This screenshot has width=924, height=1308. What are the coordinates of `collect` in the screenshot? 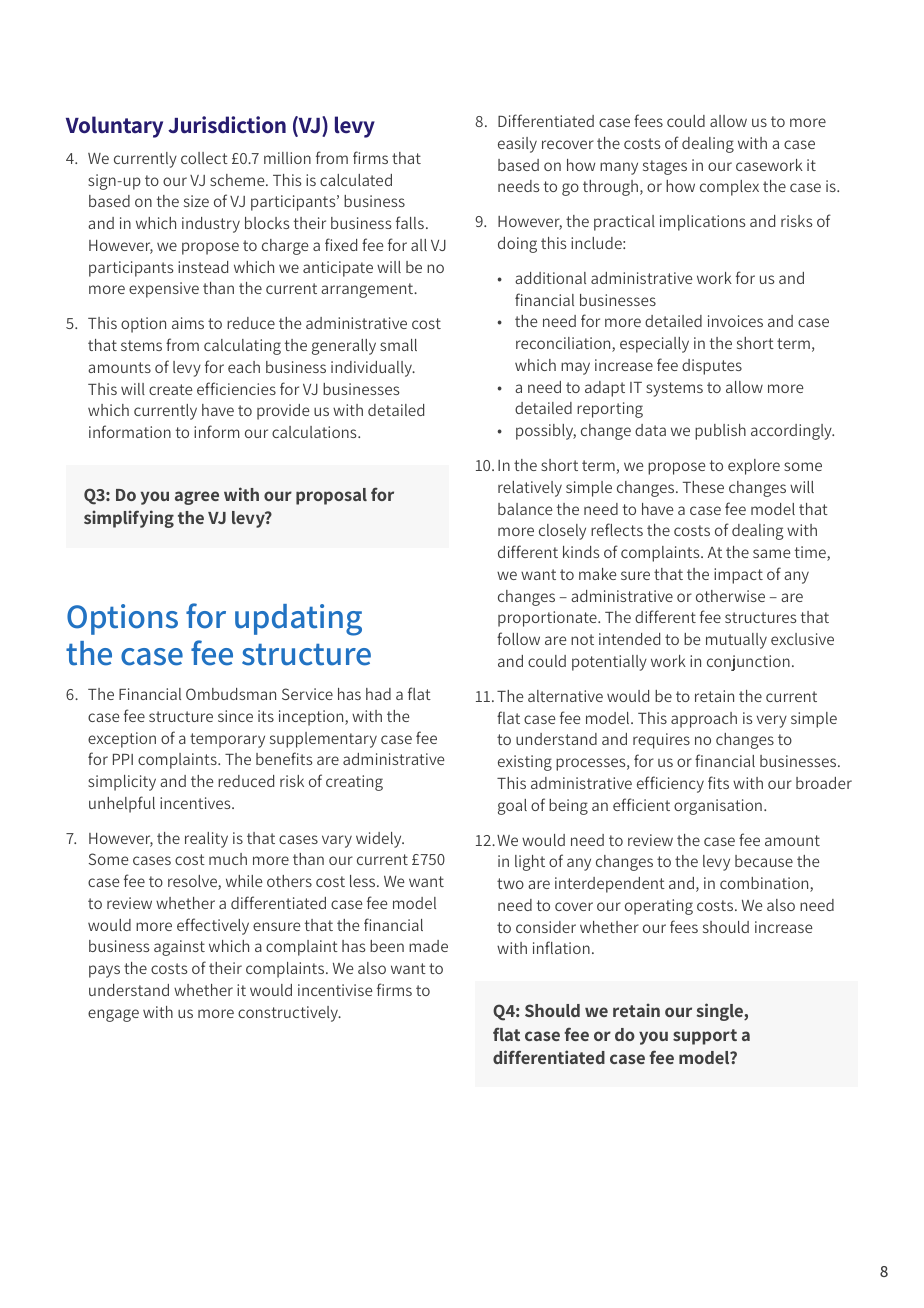 It's located at (204, 158).
